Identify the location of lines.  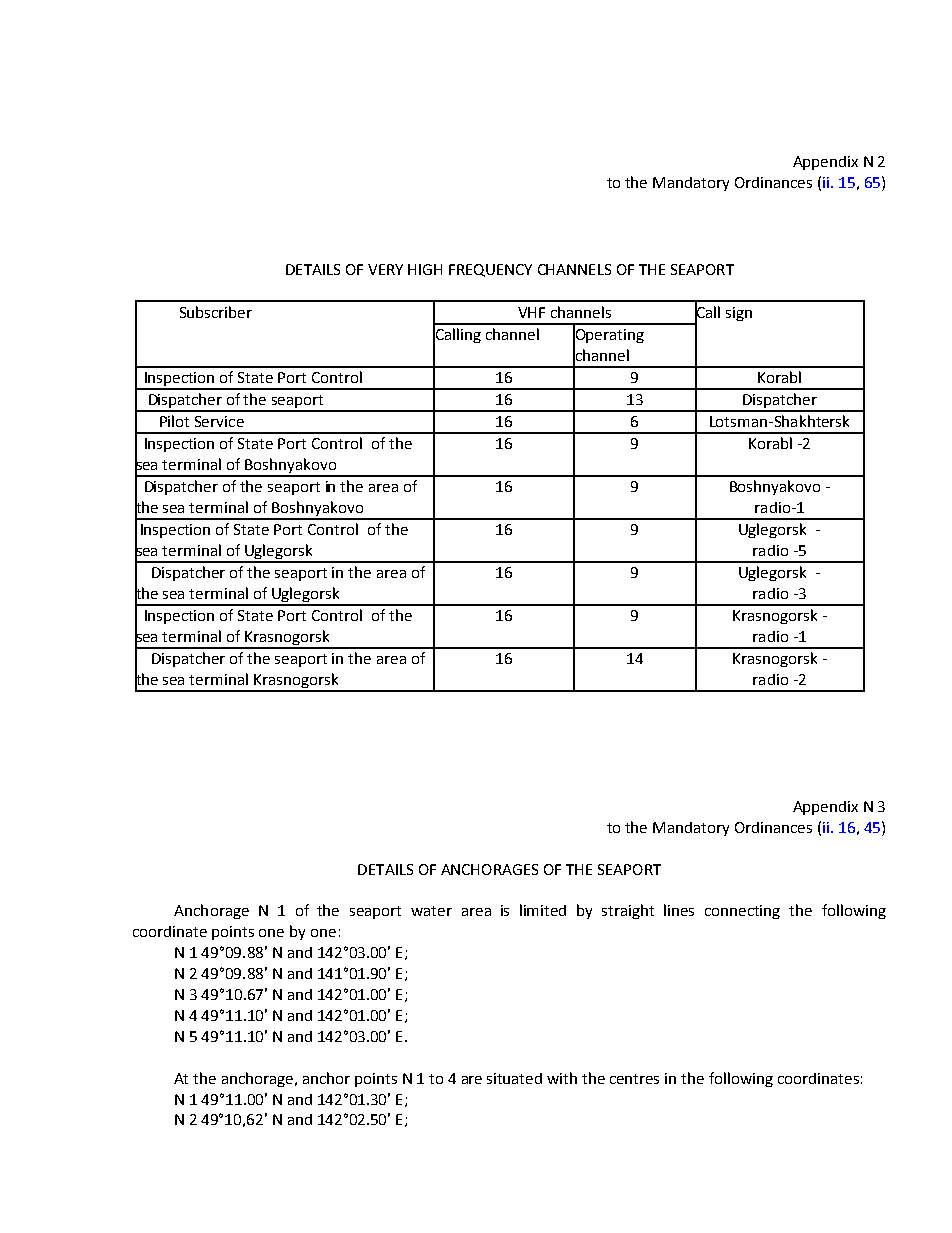
(679, 910).
